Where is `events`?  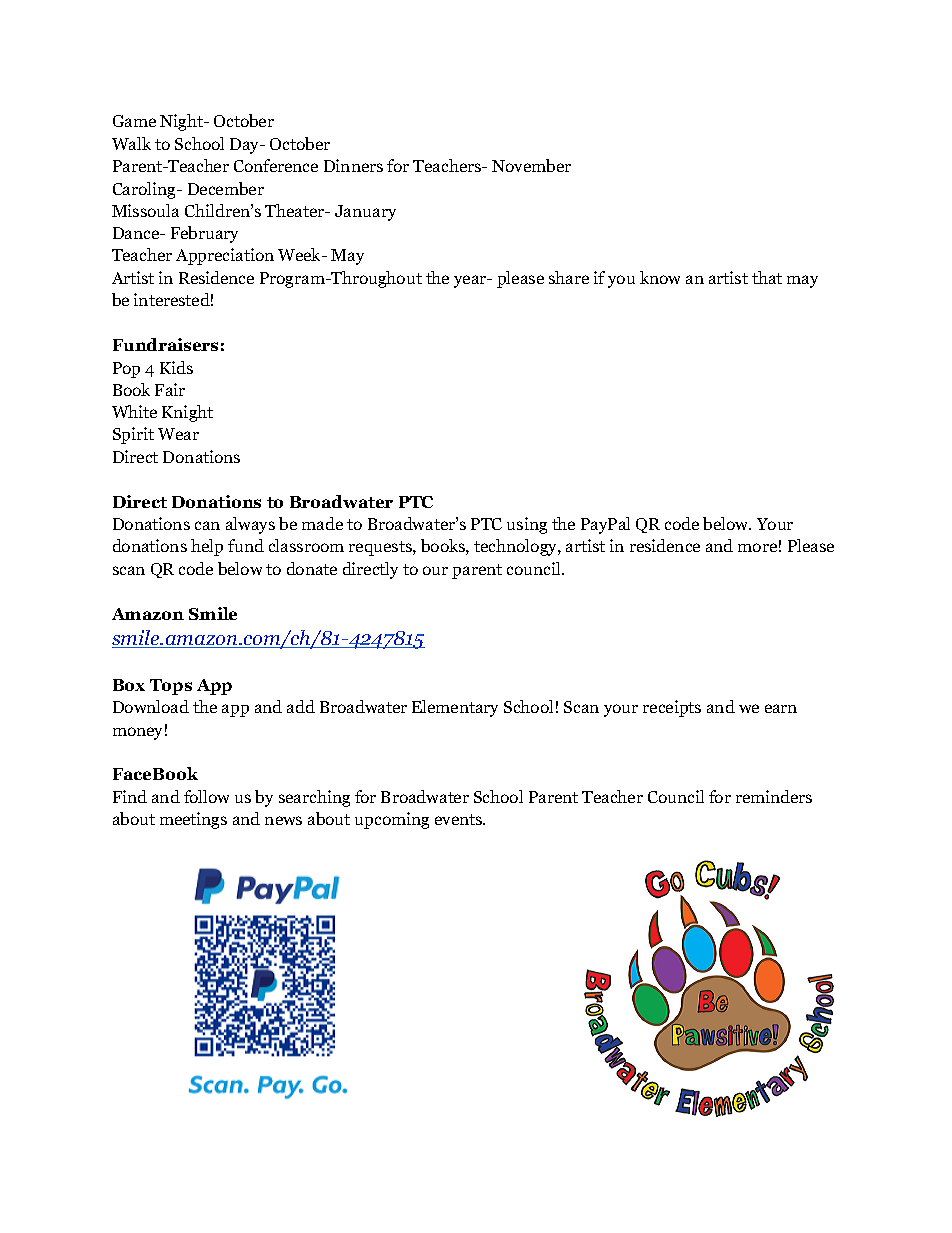 events is located at coordinates (460, 819).
